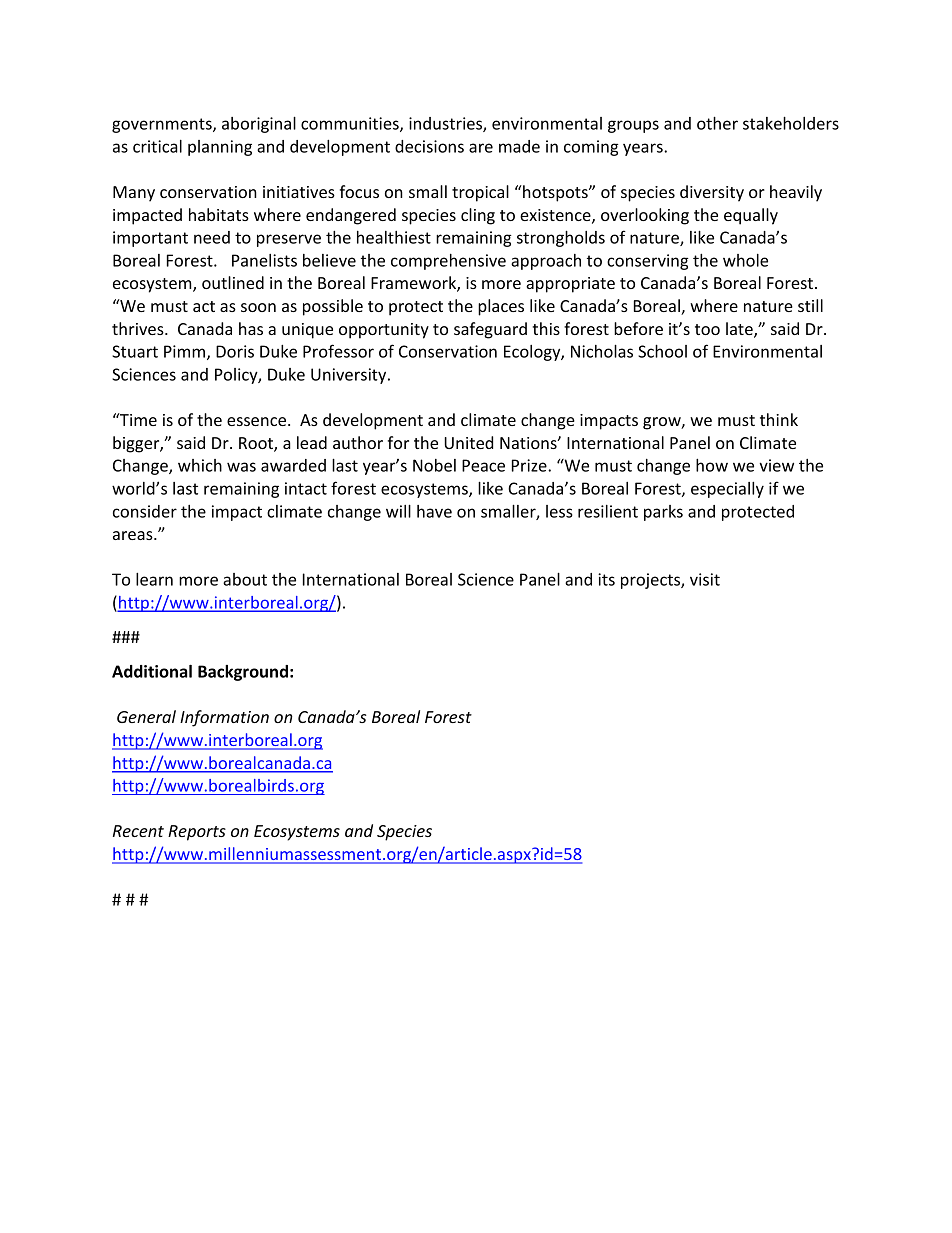 Image resolution: width=952 pixels, height=1233 pixels. What do you see at coordinates (606, 579) in the screenshot?
I see `its` at bounding box center [606, 579].
